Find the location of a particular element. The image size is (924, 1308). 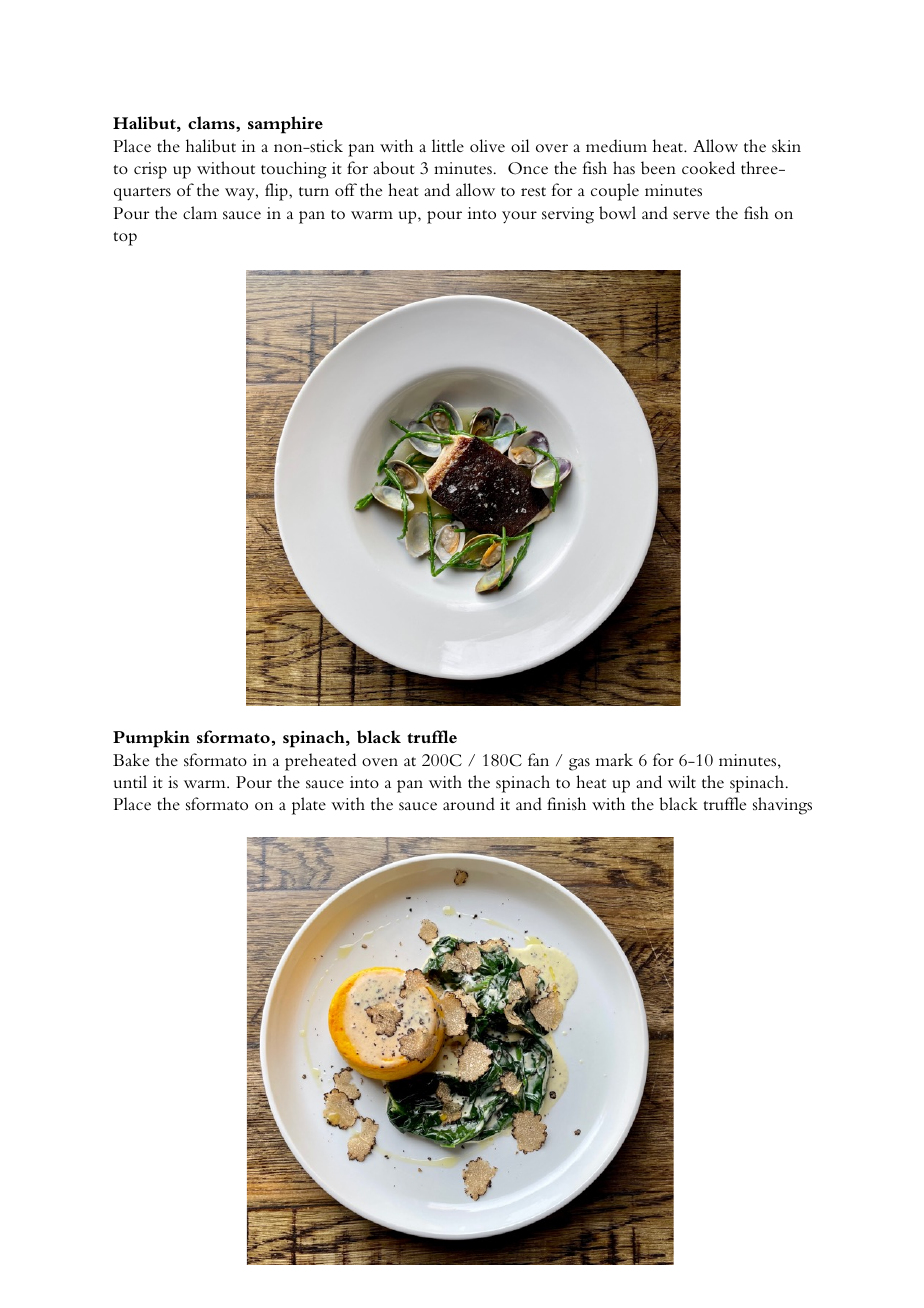

your is located at coordinates (519, 217).
